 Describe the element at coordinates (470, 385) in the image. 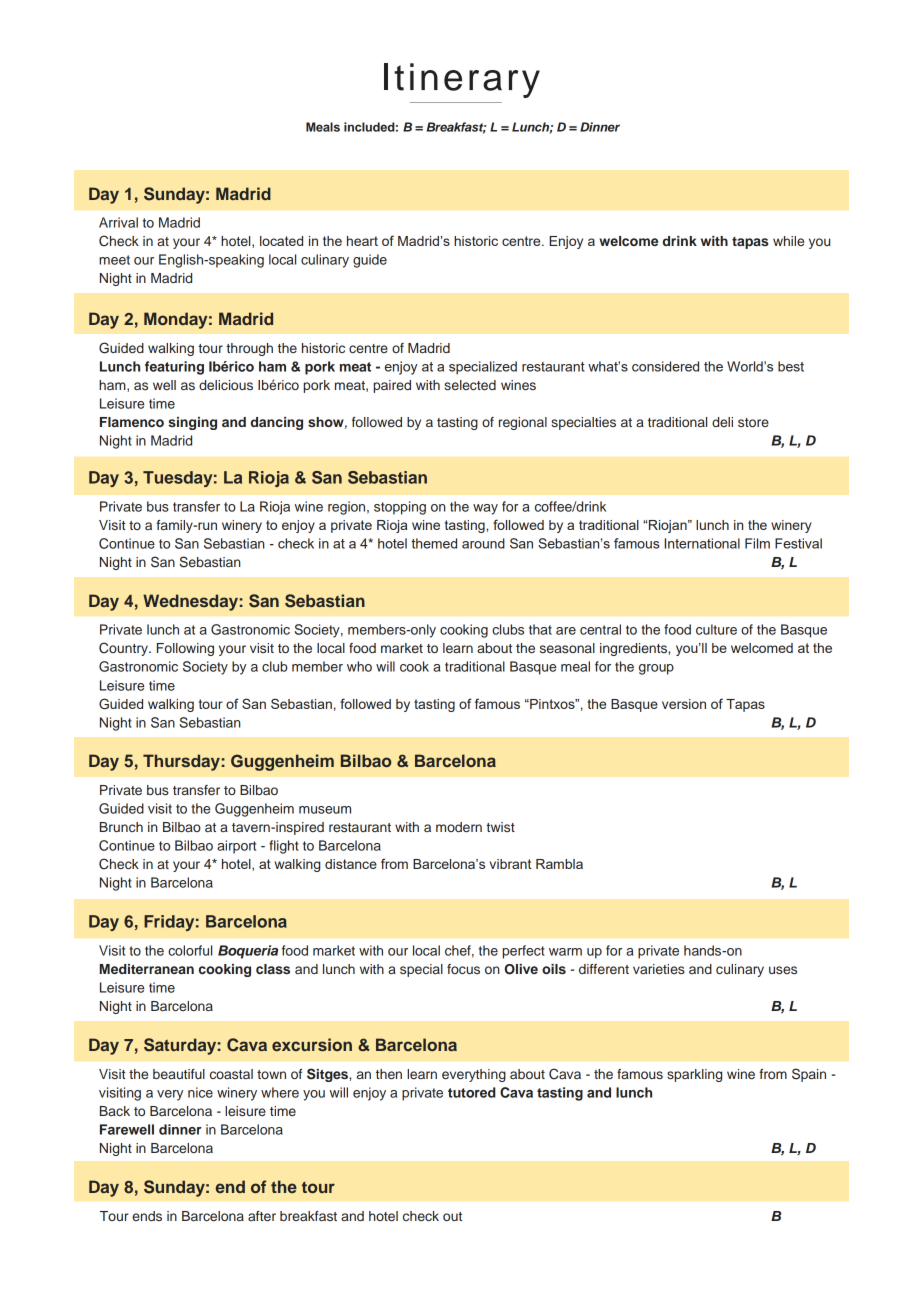

I see `selected` at that location.
